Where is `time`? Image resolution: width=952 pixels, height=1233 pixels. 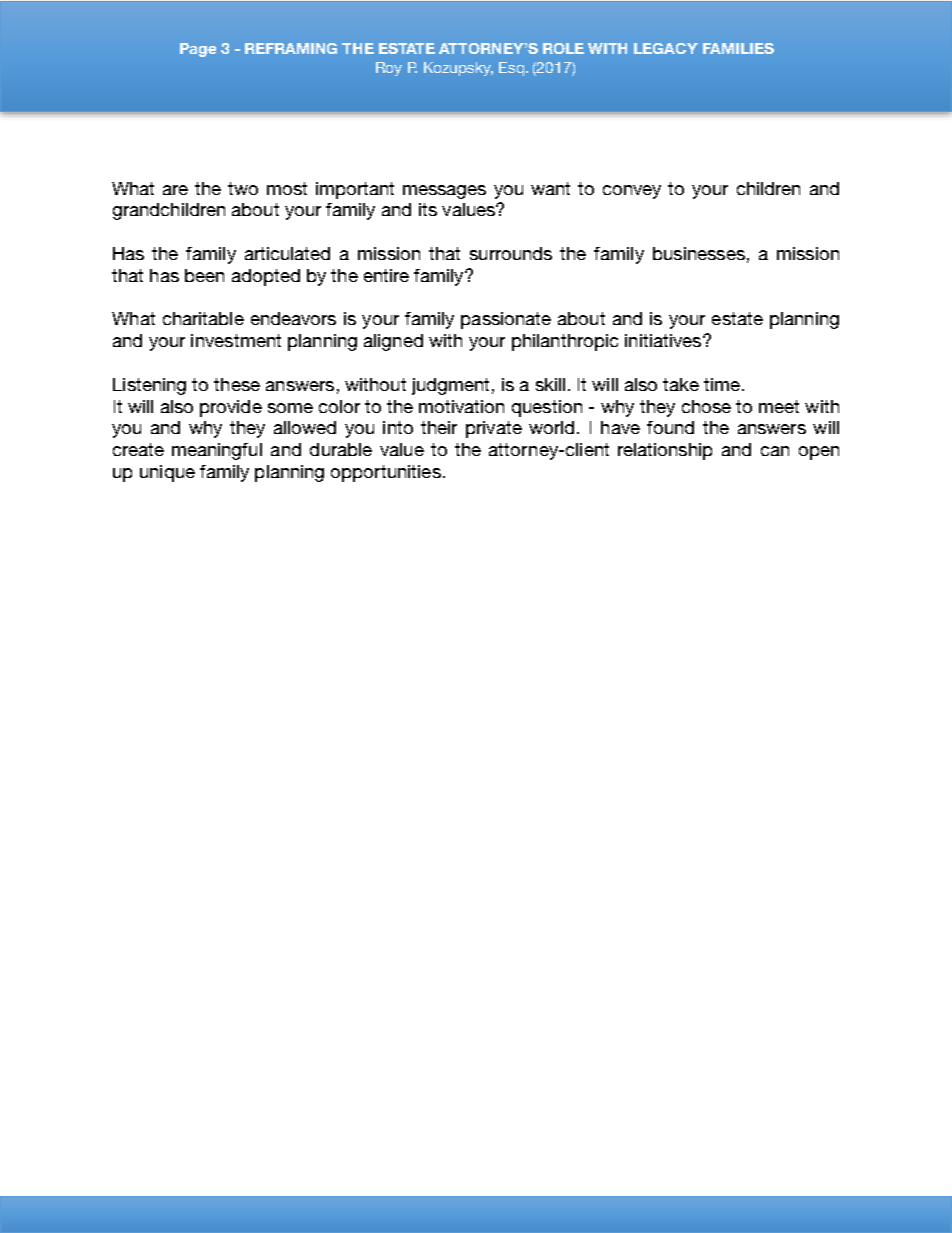 time is located at coordinates (722, 384).
